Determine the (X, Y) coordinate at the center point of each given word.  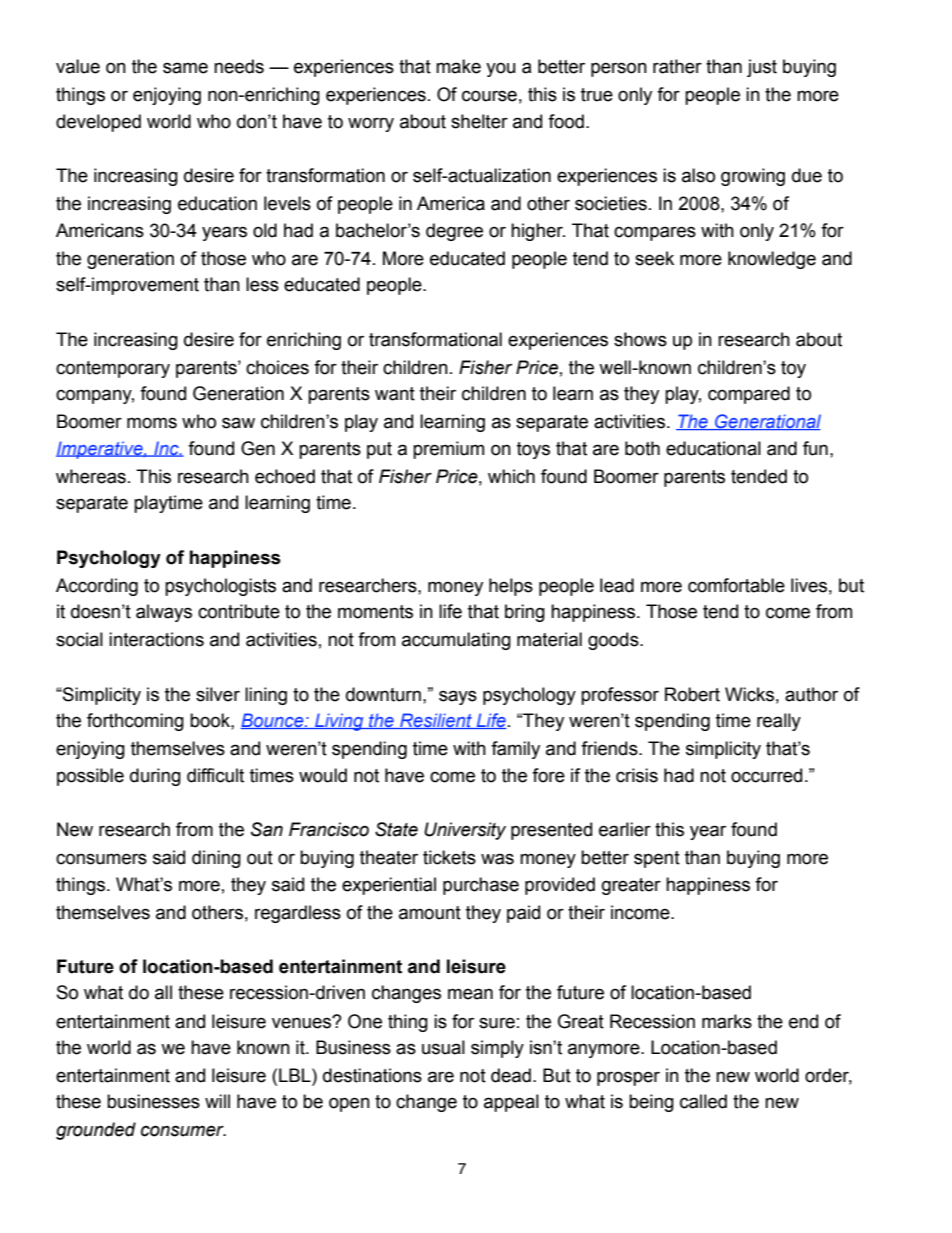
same (185, 68)
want (395, 394)
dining (216, 859)
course (489, 96)
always (164, 613)
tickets (449, 857)
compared (749, 395)
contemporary (113, 369)
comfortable (736, 585)
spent (657, 859)
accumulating (456, 641)
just (762, 68)
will (217, 1101)
